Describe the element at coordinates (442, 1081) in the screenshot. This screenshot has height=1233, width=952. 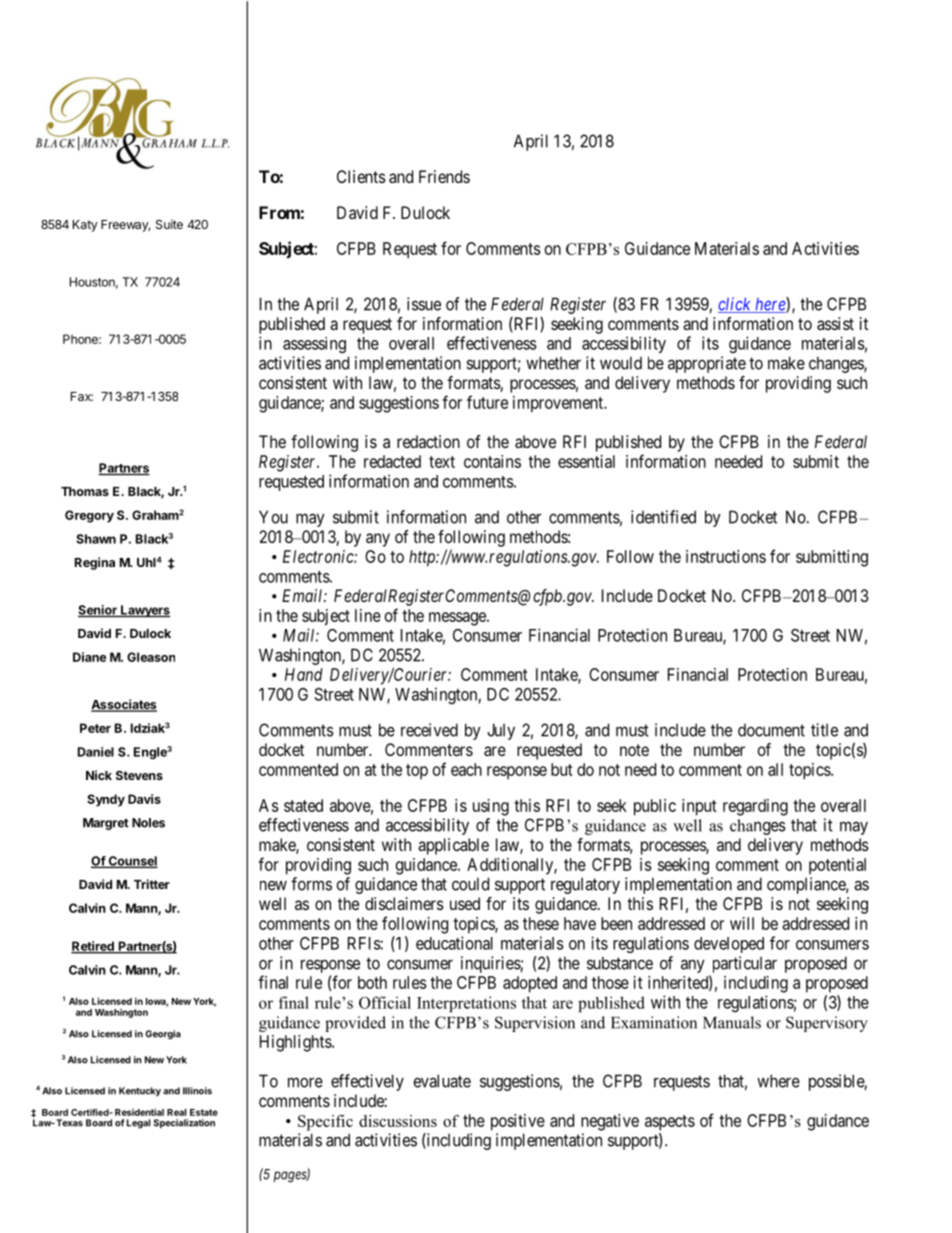
I see `evaluate` at that location.
